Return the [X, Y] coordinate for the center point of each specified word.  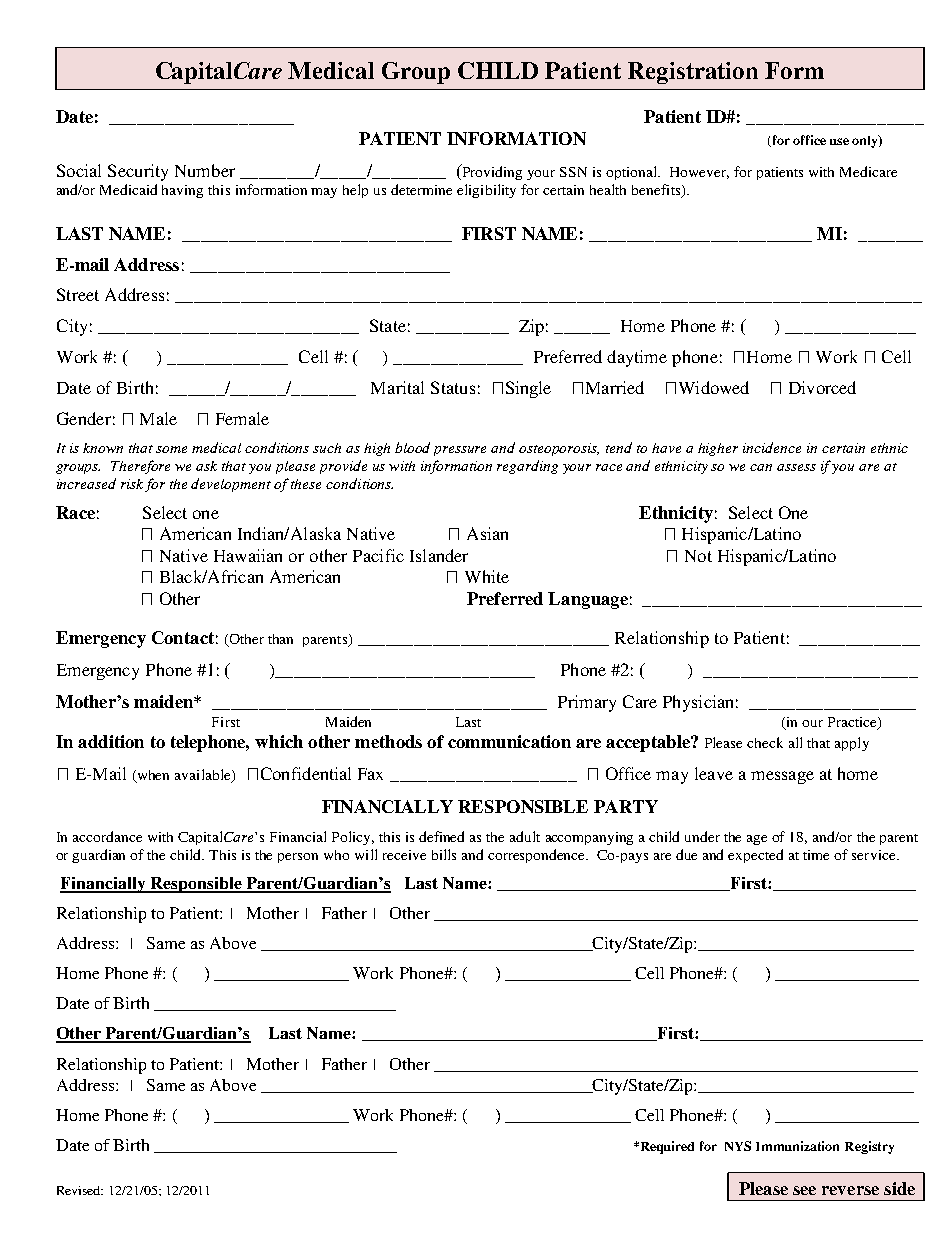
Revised [80, 1190]
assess [796, 467]
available [204, 776]
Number [205, 170]
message [782, 777]
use [839, 141]
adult [525, 836]
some [171, 449]
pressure [460, 451]
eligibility [486, 191]
